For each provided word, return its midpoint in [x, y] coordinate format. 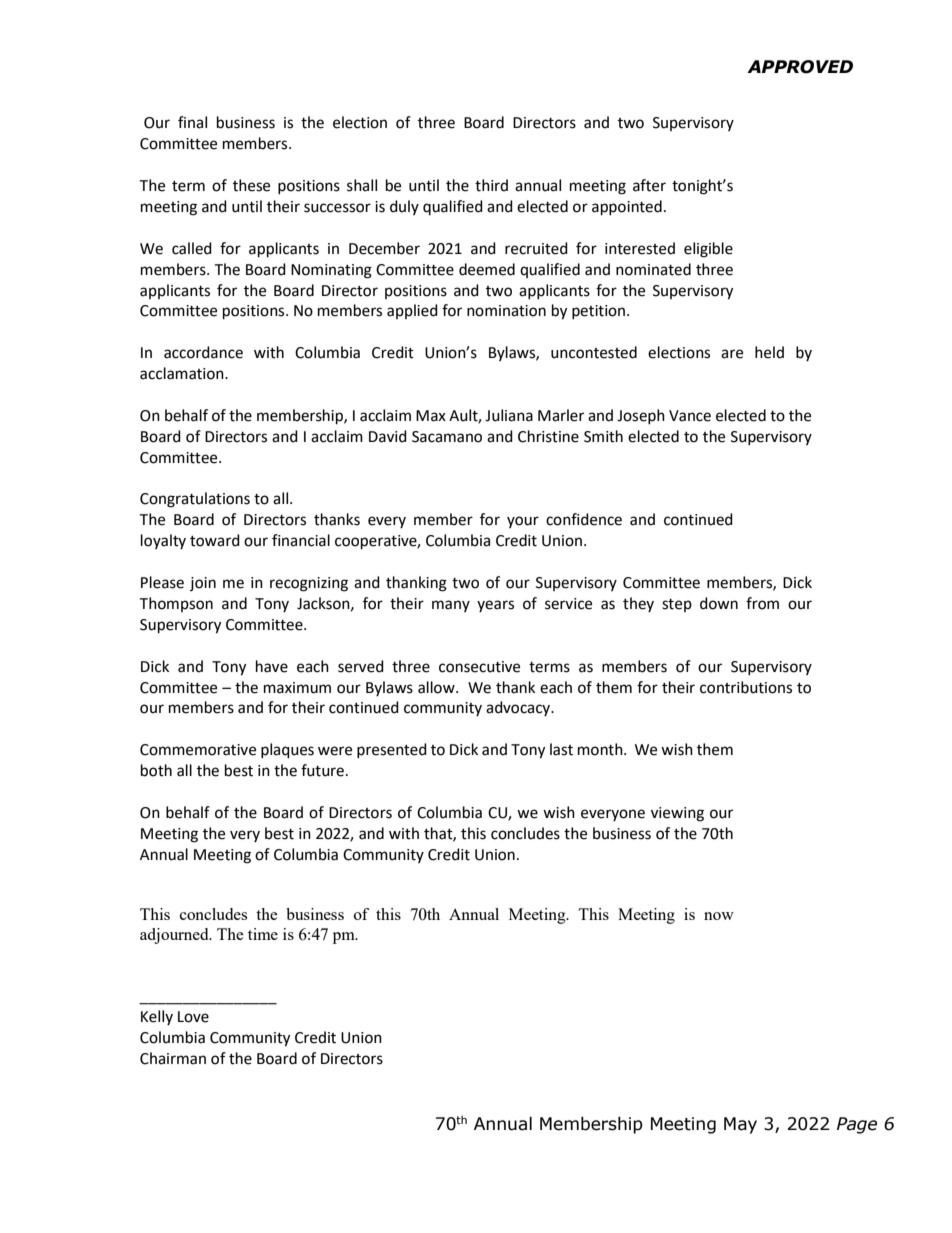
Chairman [173, 1058]
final [192, 122]
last [561, 749]
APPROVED [800, 67]
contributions [746, 687]
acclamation [183, 373]
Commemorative [198, 750]
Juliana [509, 415]
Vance [690, 416]
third [491, 185]
